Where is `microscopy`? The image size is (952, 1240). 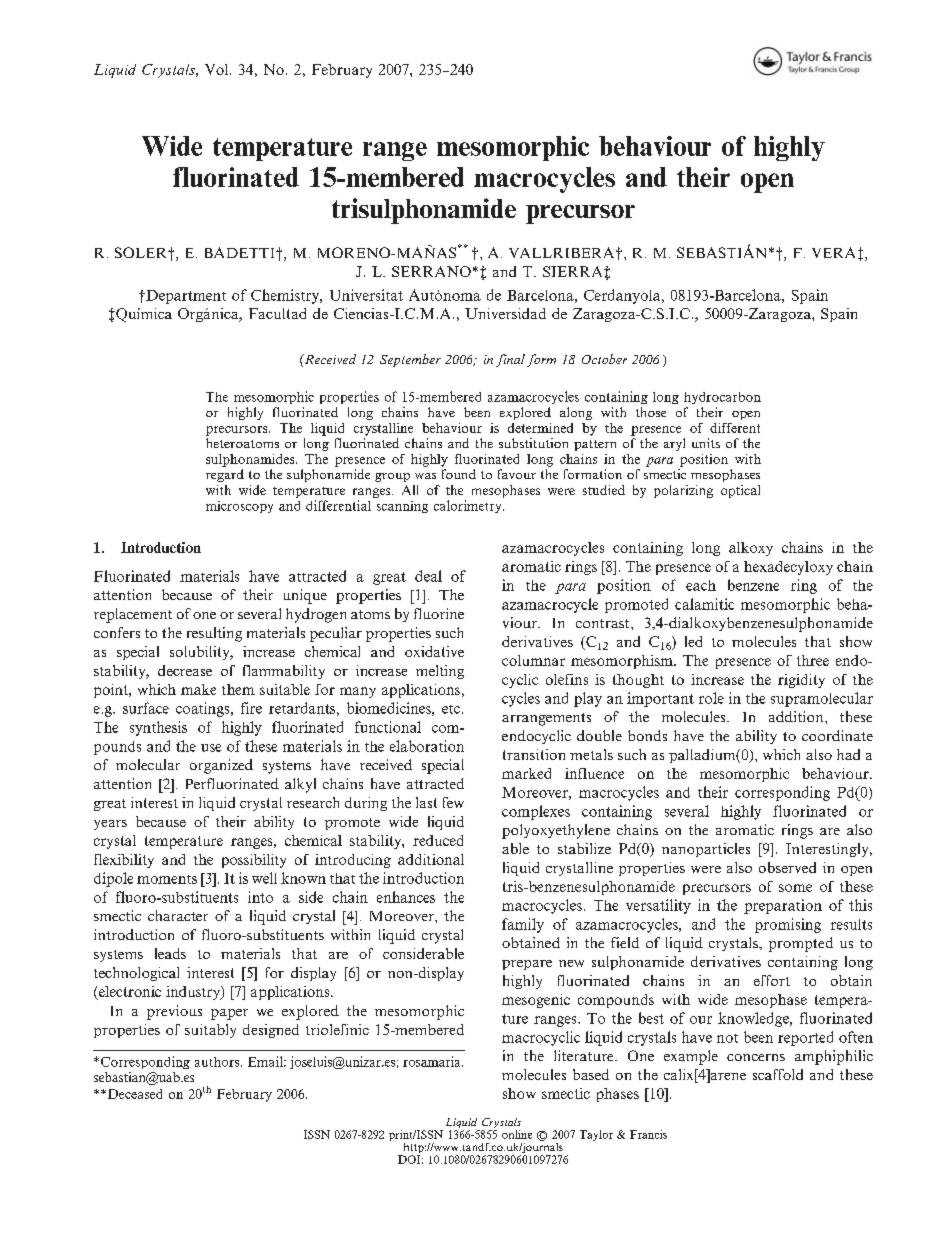
microscopy is located at coordinates (239, 507).
